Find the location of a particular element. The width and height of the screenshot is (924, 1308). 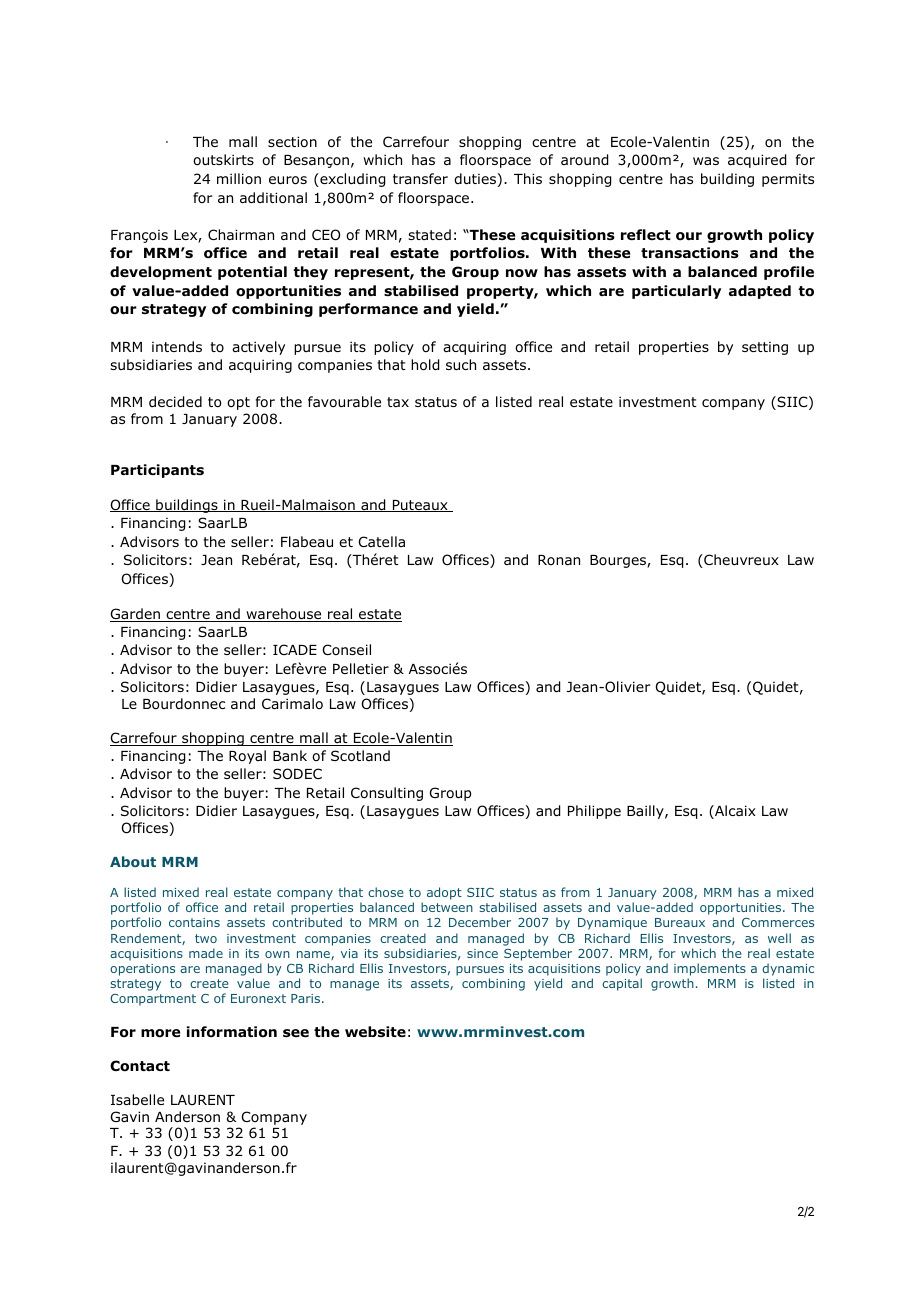

Philippe is located at coordinates (594, 812).
